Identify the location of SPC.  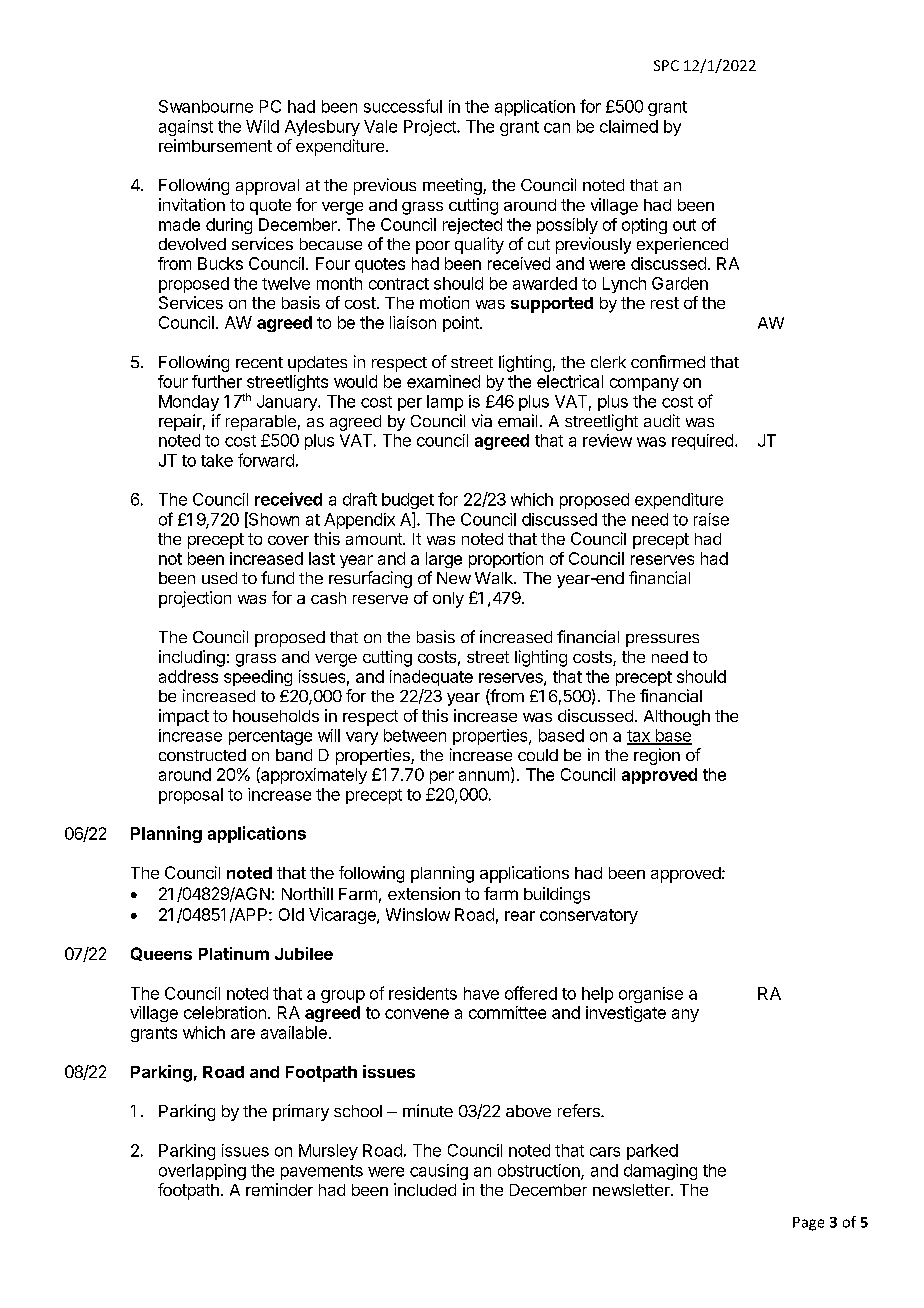
(666, 65).
